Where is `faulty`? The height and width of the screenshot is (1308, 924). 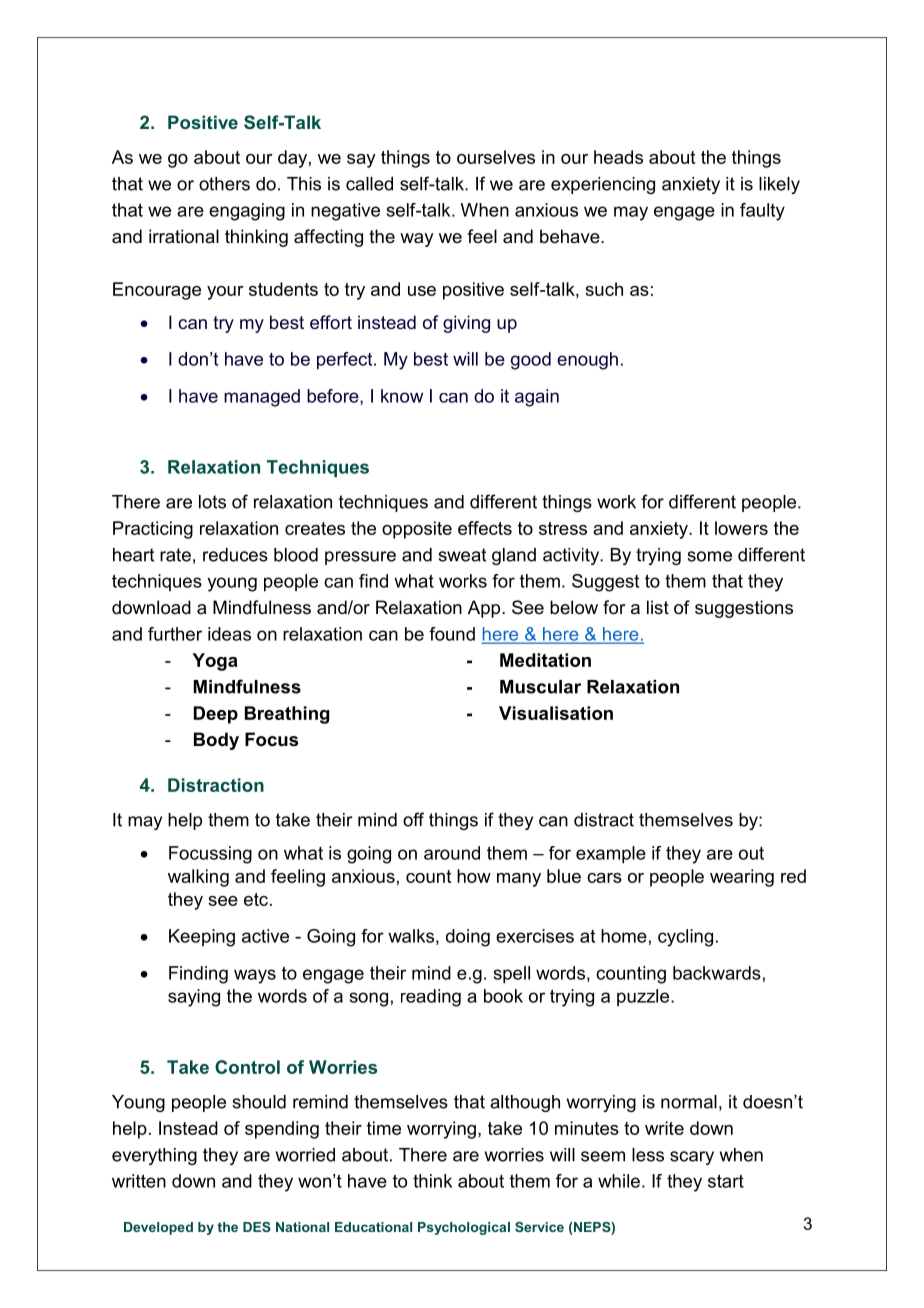 faulty is located at coordinates (762, 212).
